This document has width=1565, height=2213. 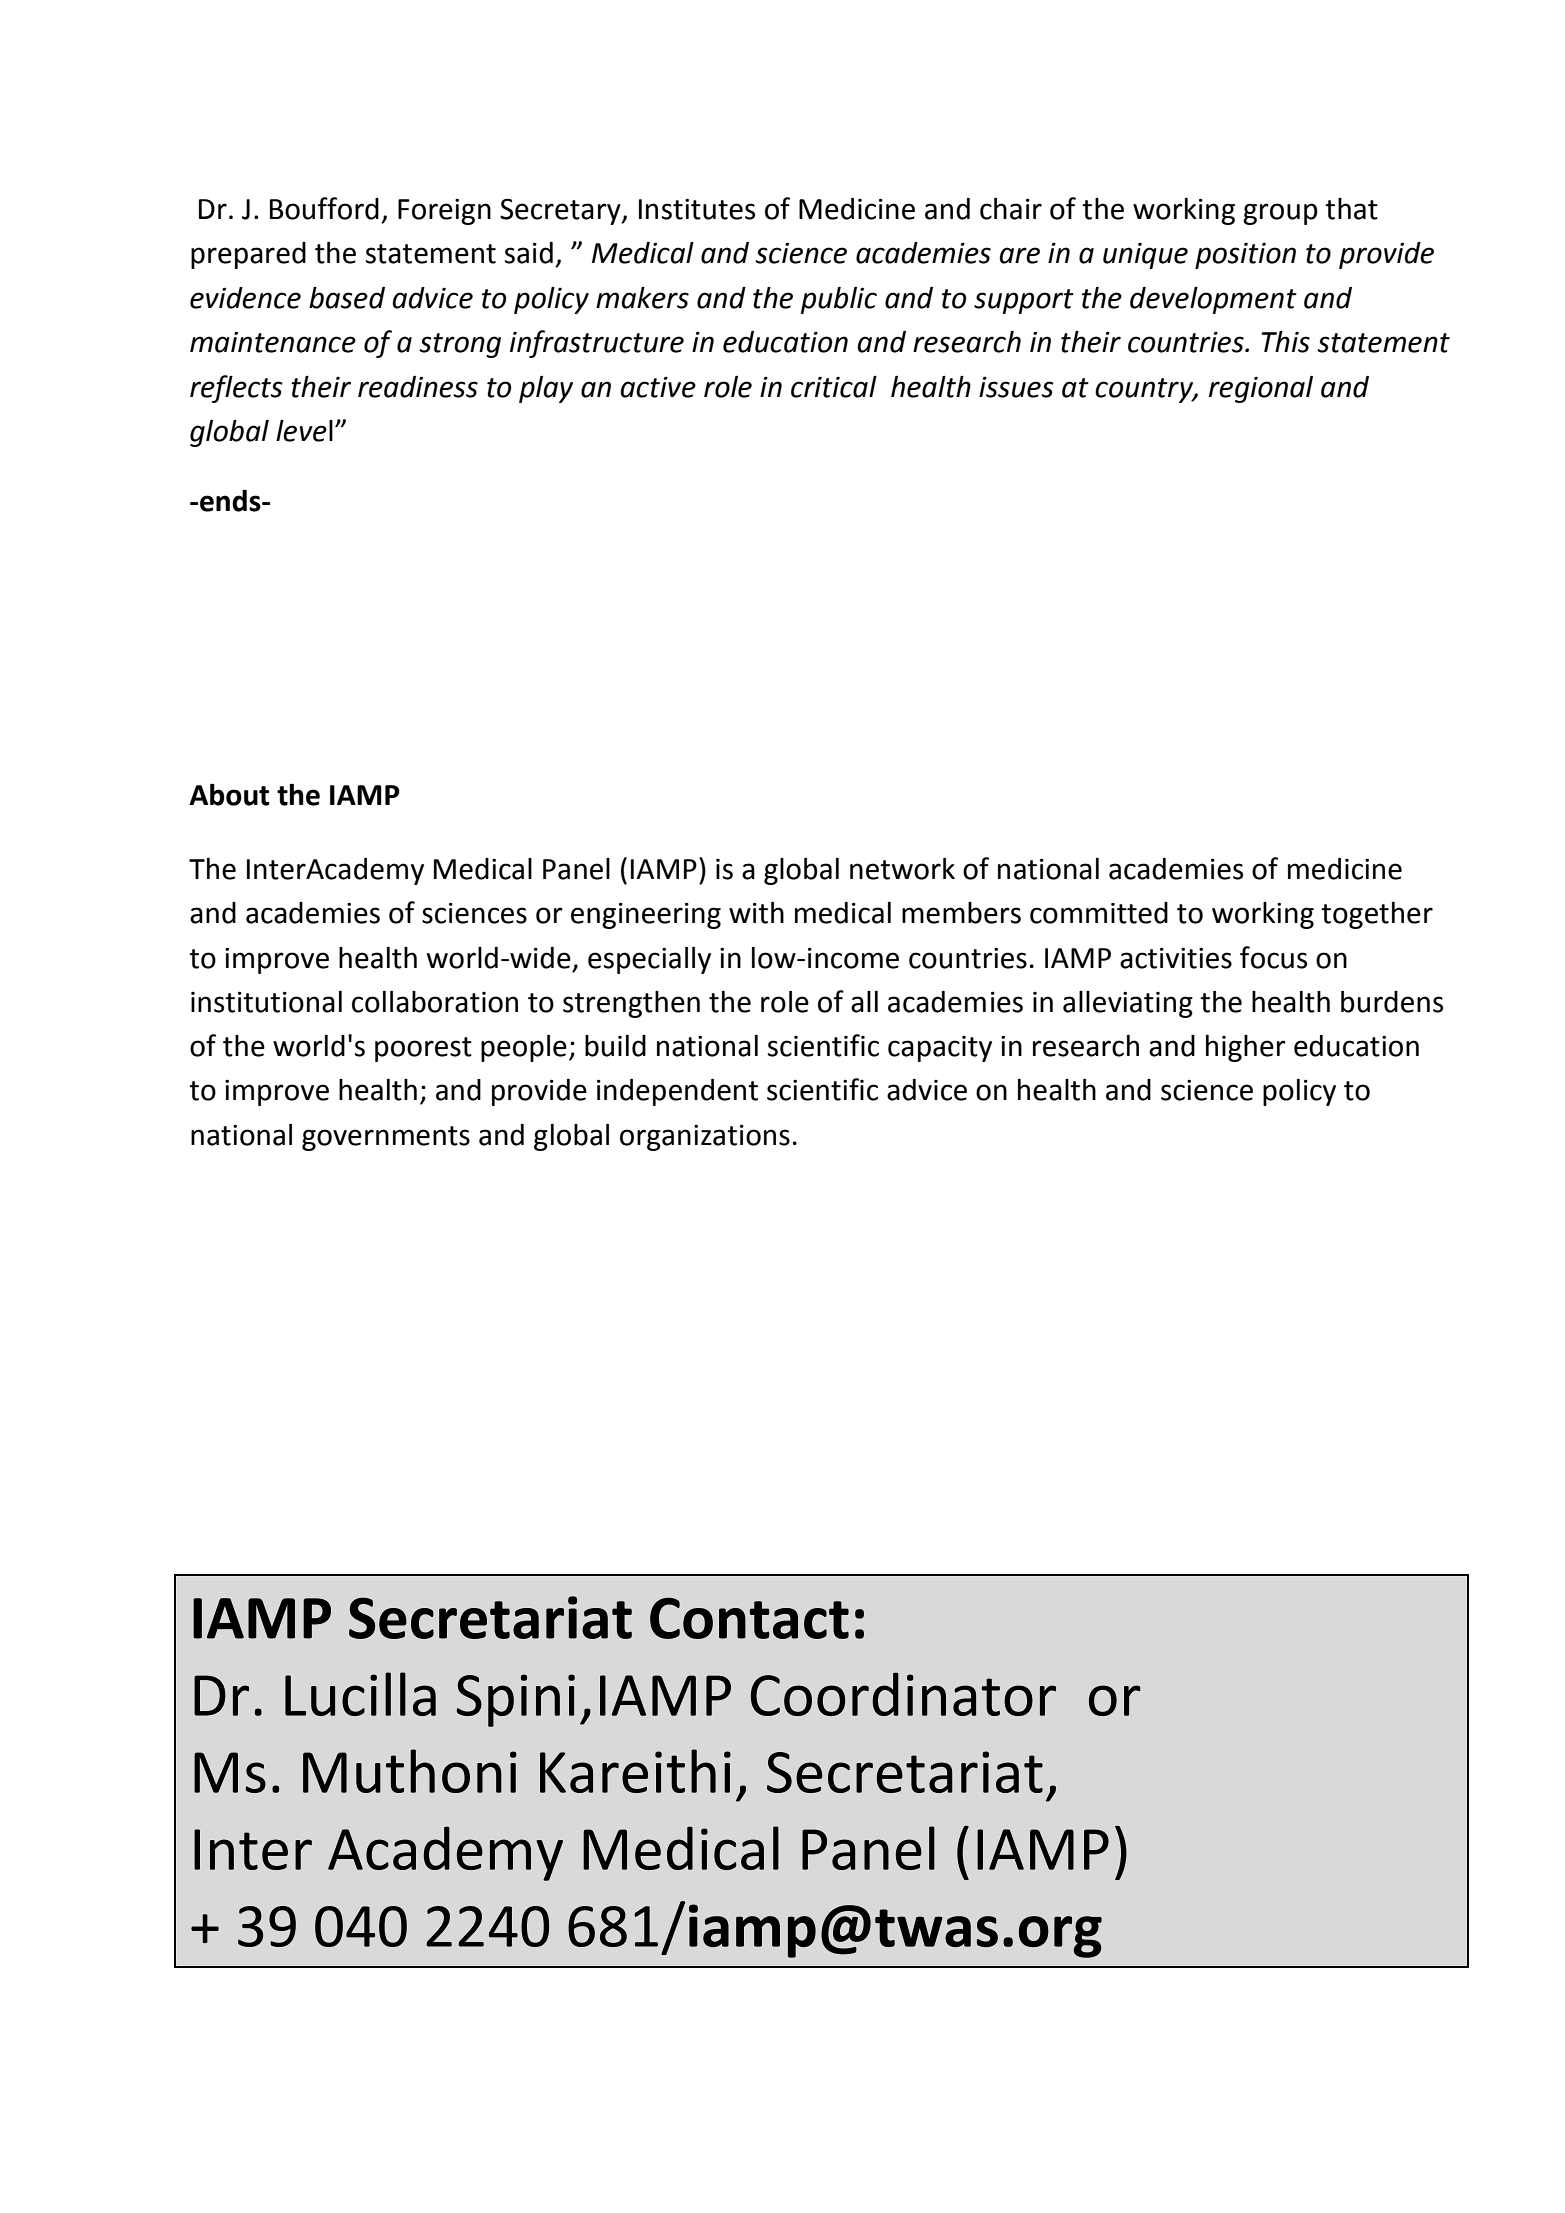 What do you see at coordinates (839, 300) in the document?
I see `public` at bounding box center [839, 300].
